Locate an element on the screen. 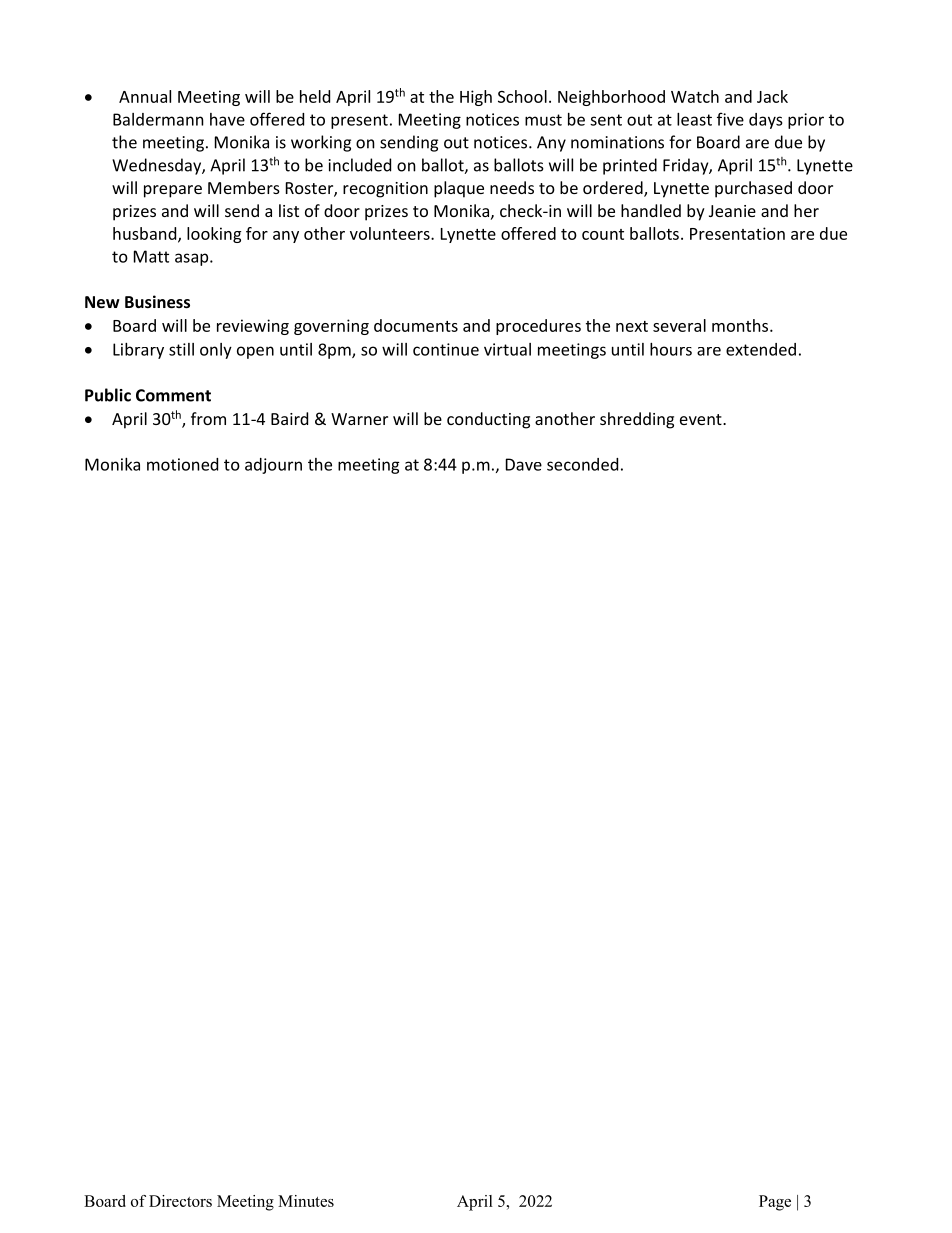  have is located at coordinates (227, 119).
